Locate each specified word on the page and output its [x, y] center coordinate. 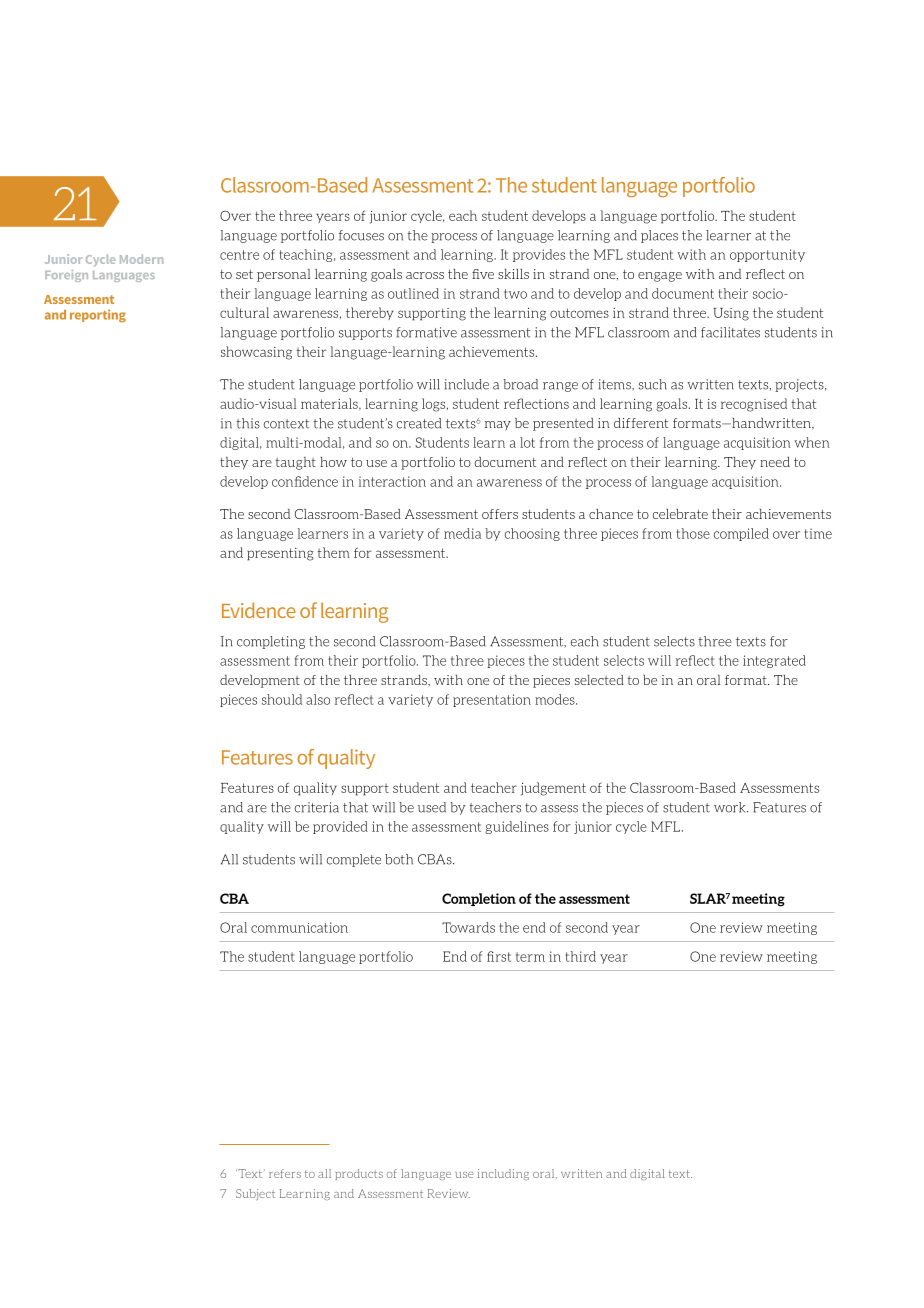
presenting [280, 554]
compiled [741, 534]
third [581, 956]
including [503, 1174]
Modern [141, 259]
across [425, 275]
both [399, 859]
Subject [255, 1194]
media [462, 533]
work [731, 807]
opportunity [767, 255]
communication [299, 927]
